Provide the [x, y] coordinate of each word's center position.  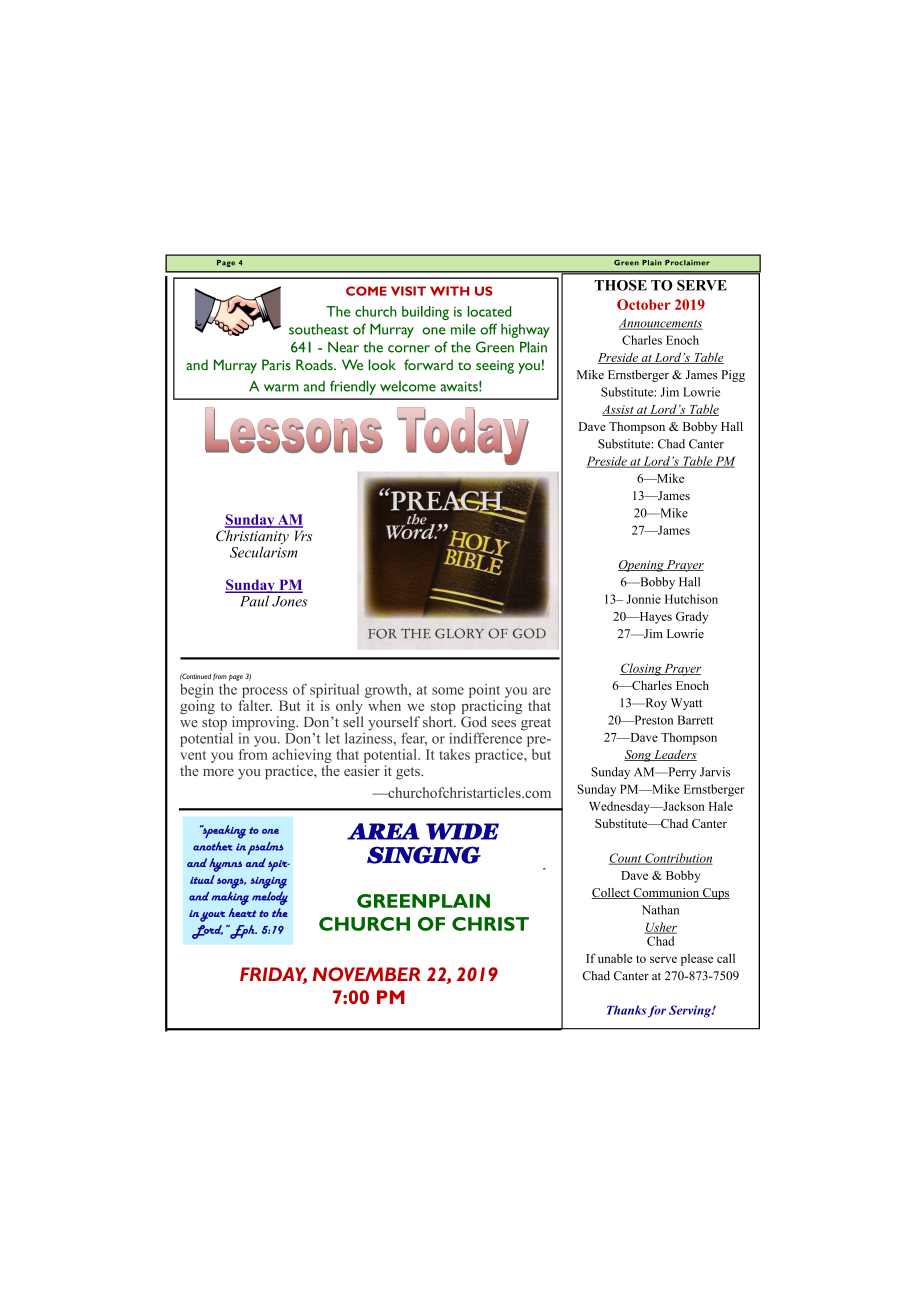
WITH [449, 291]
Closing [641, 669]
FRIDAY [273, 975]
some [448, 691]
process [265, 692]
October [644, 304]
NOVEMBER [366, 974]
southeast [319, 329]
